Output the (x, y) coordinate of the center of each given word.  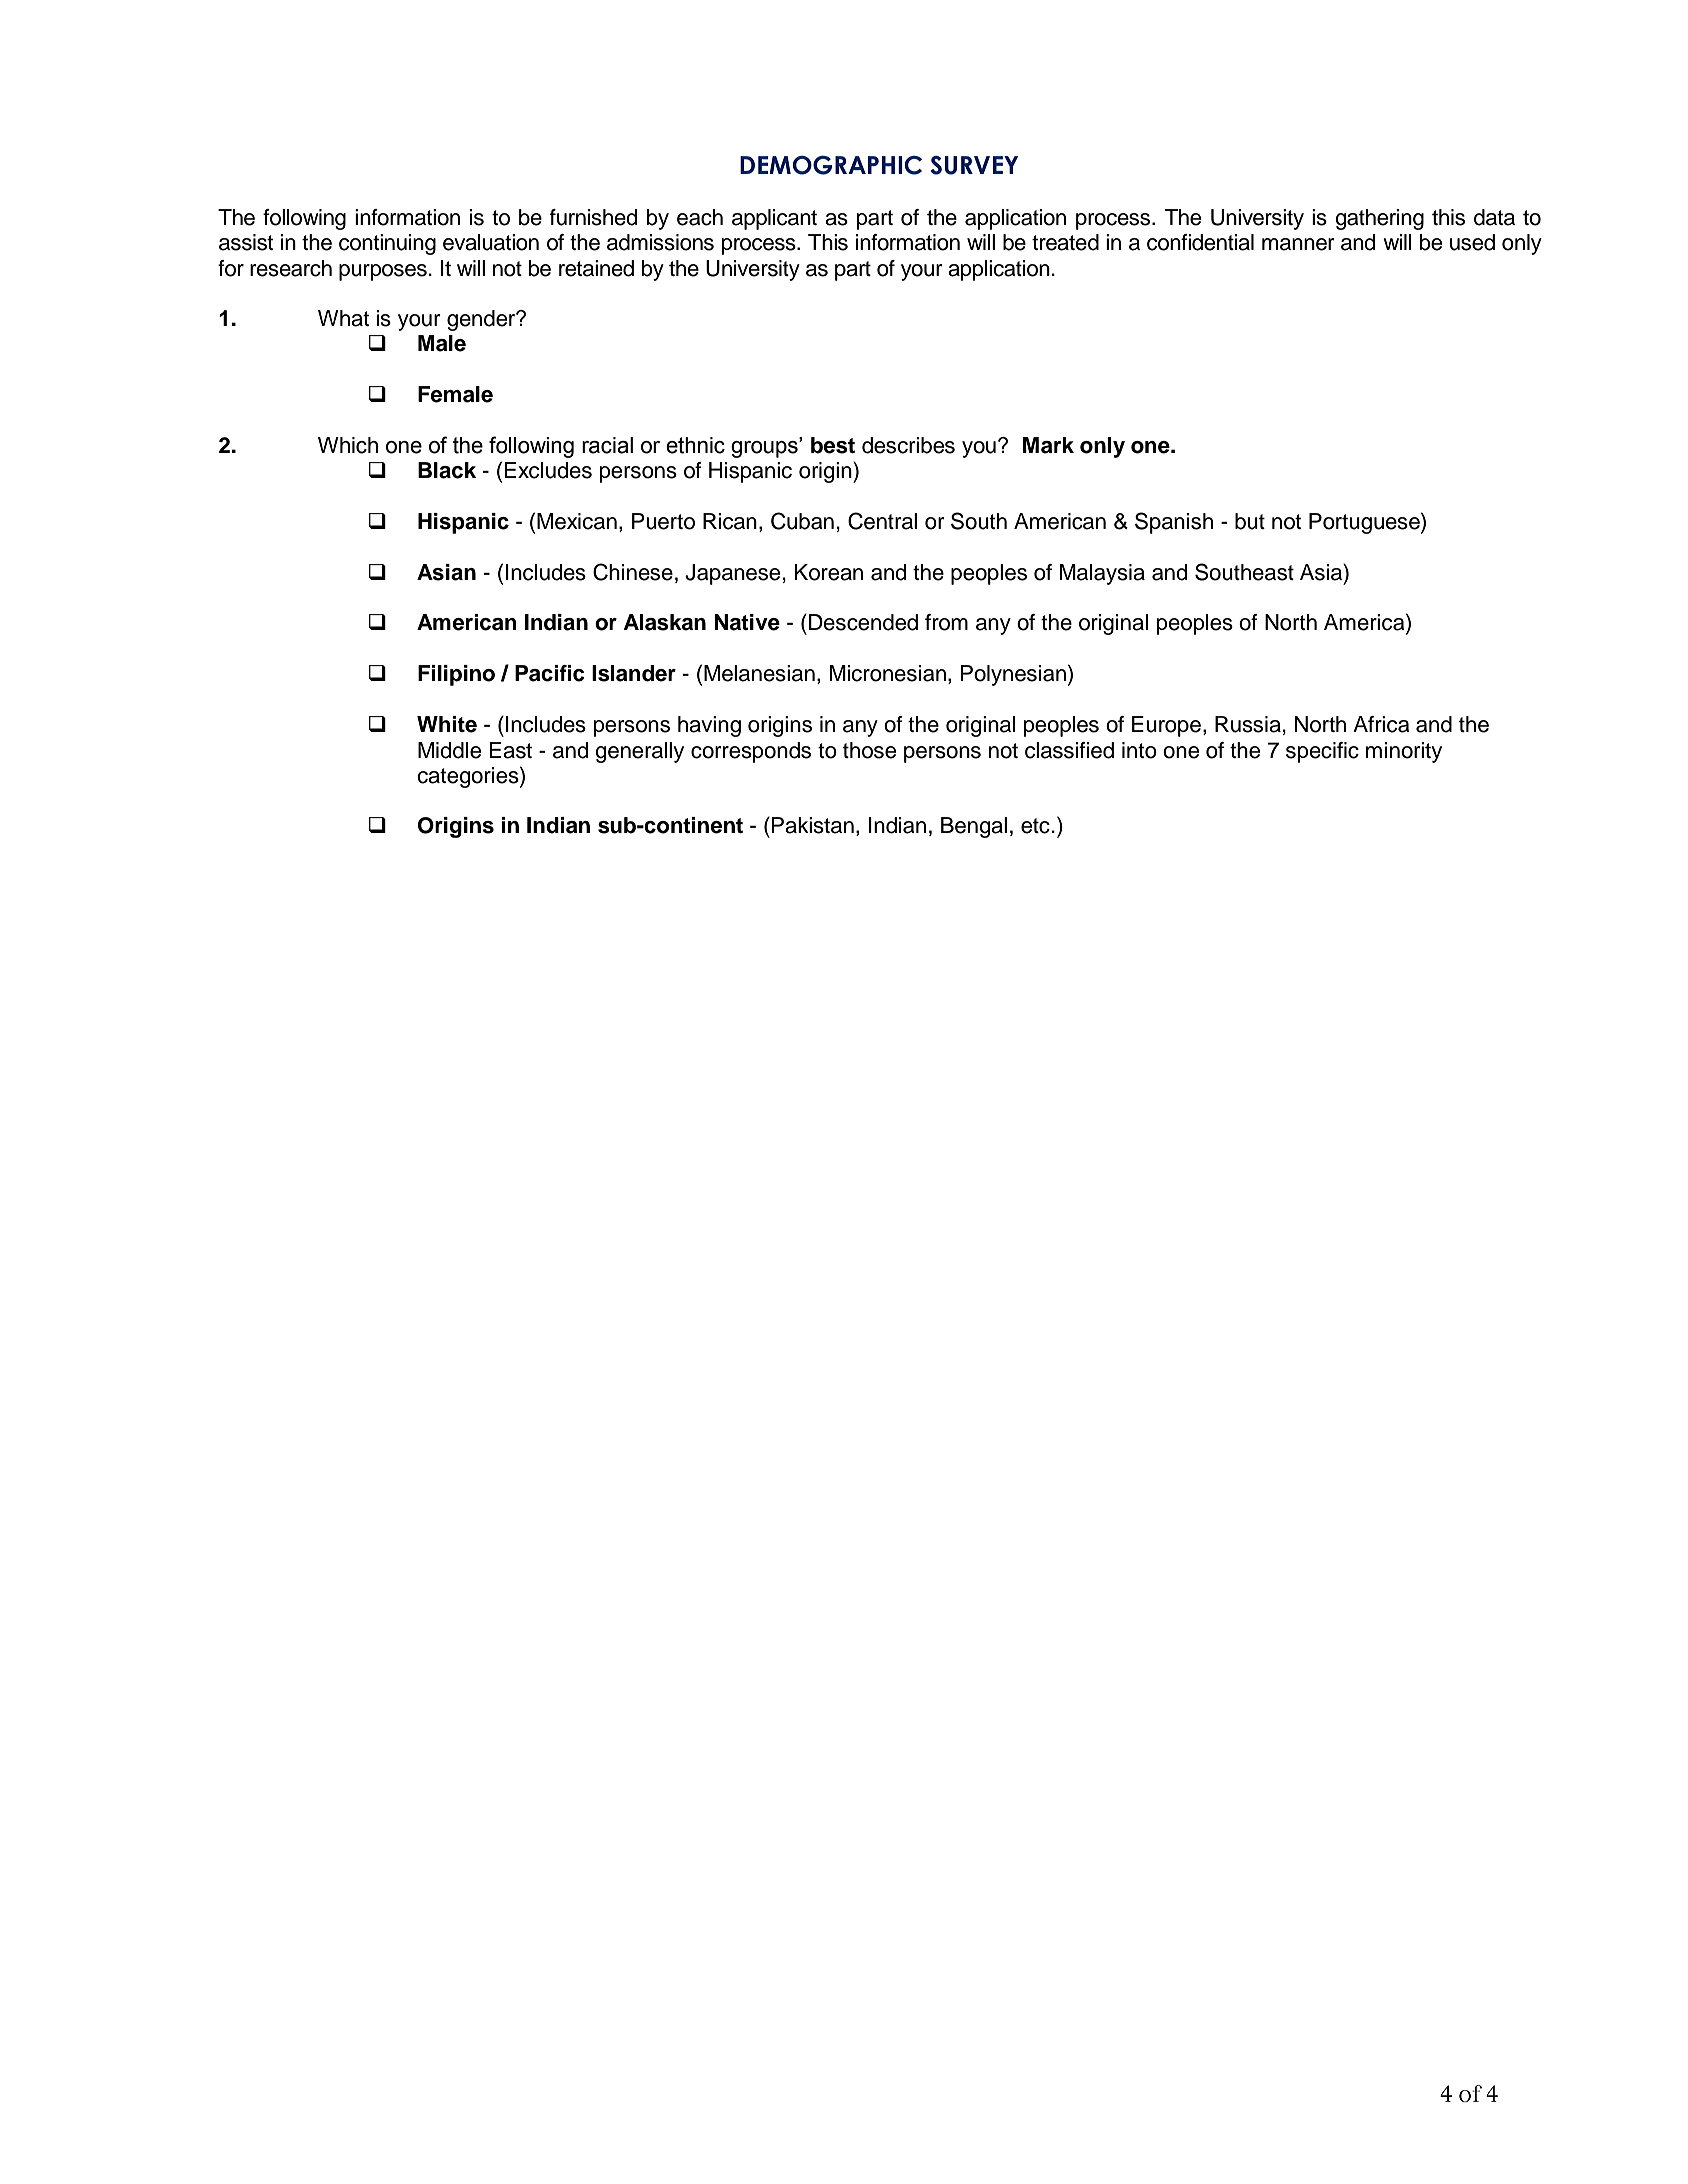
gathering (1379, 219)
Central (882, 521)
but (1250, 521)
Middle (449, 750)
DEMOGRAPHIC (831, 165)
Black (447, 470)
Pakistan (812, 825)
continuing (387, 244)
